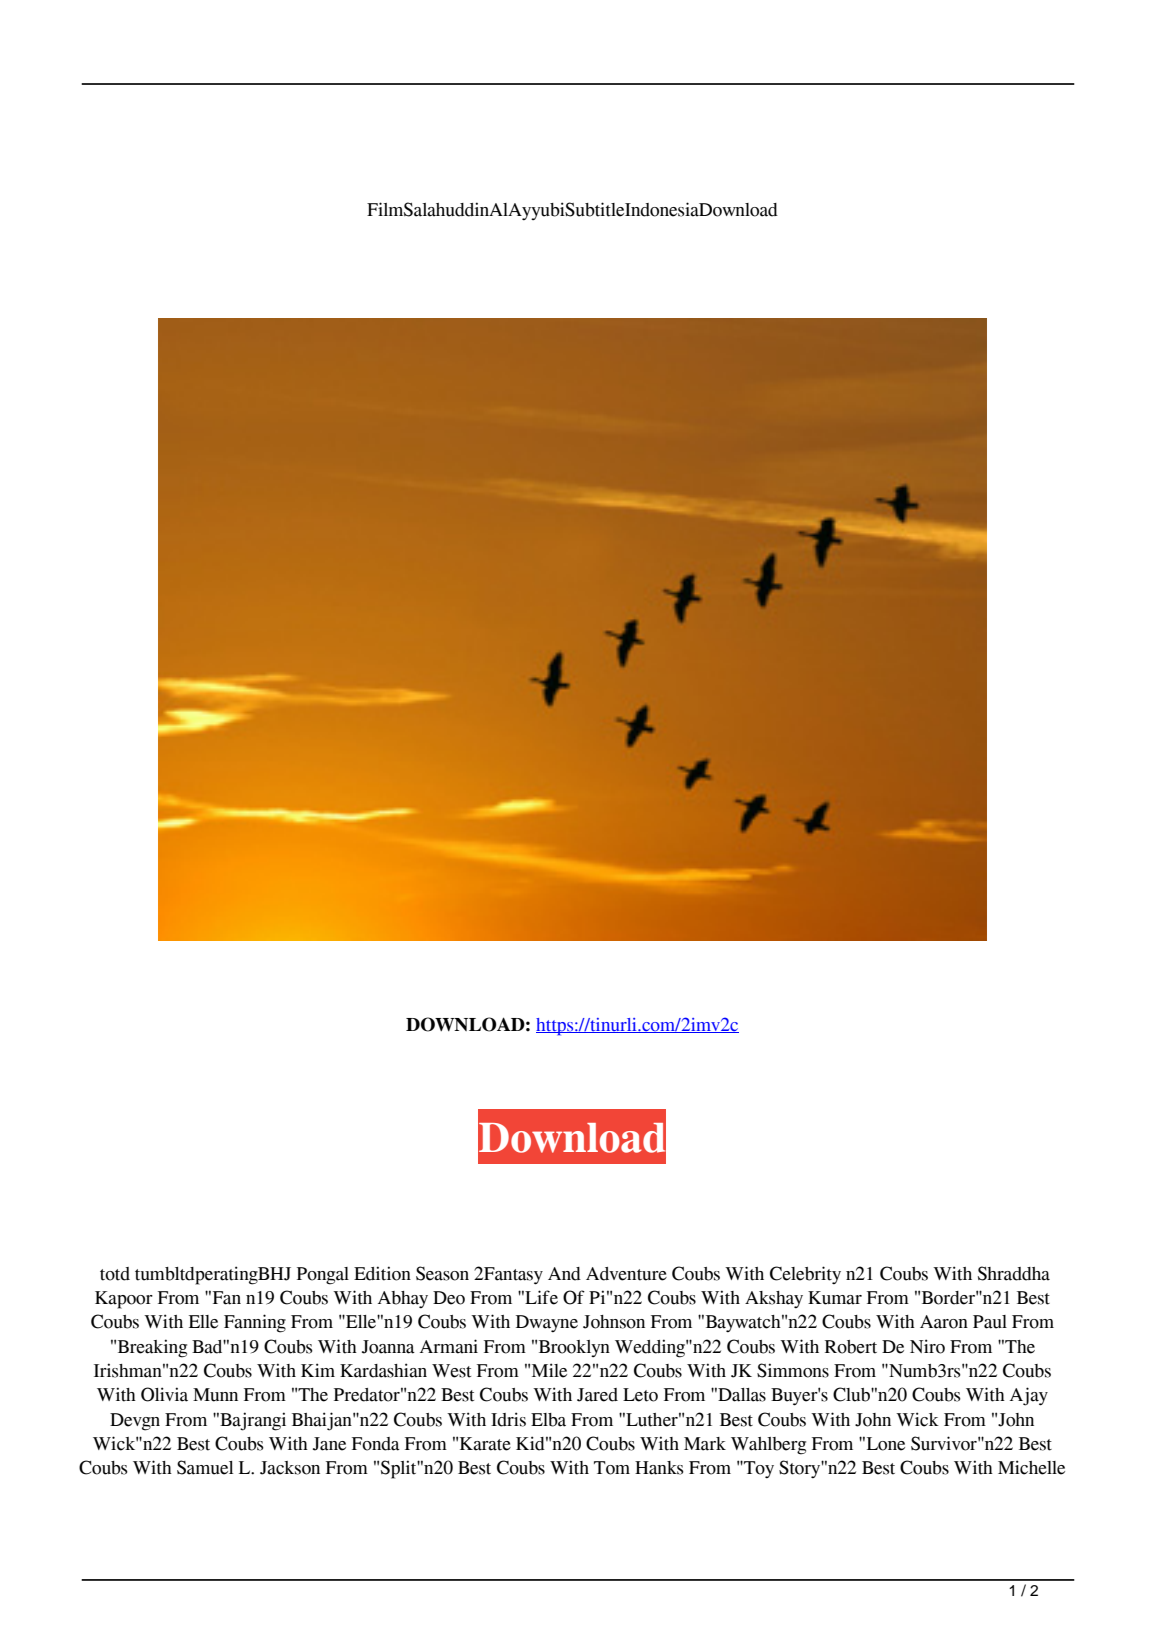 The height and width of the image is (1635, 1156). What do you see at coordinates (564, 1274) in the image?
I see `And` at bounding box center [564, 1274].
